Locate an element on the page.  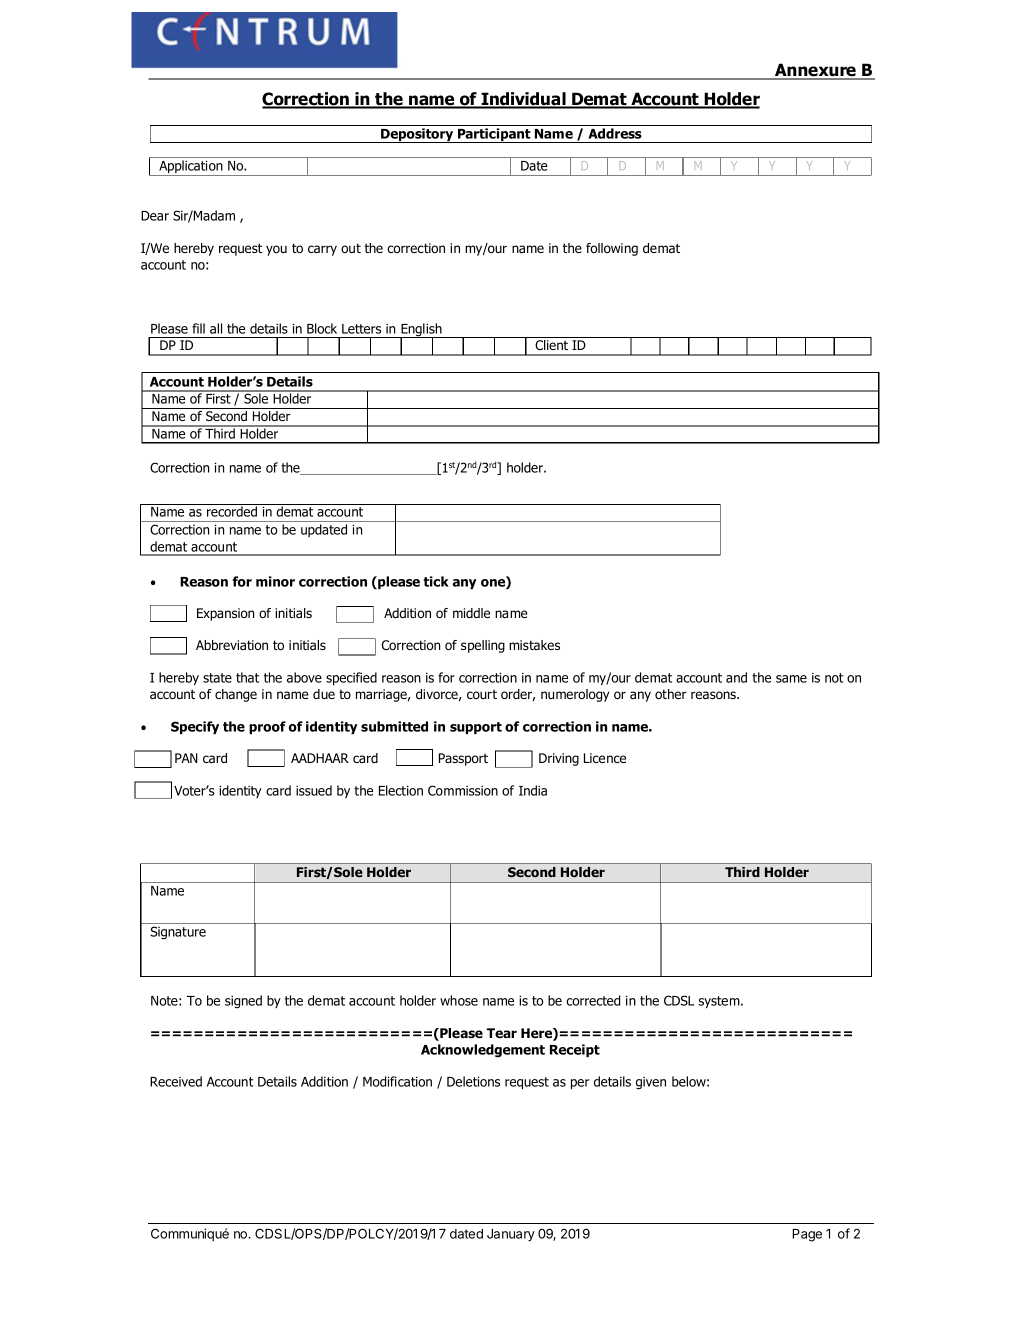
that is located at coordinates (247, 677).
